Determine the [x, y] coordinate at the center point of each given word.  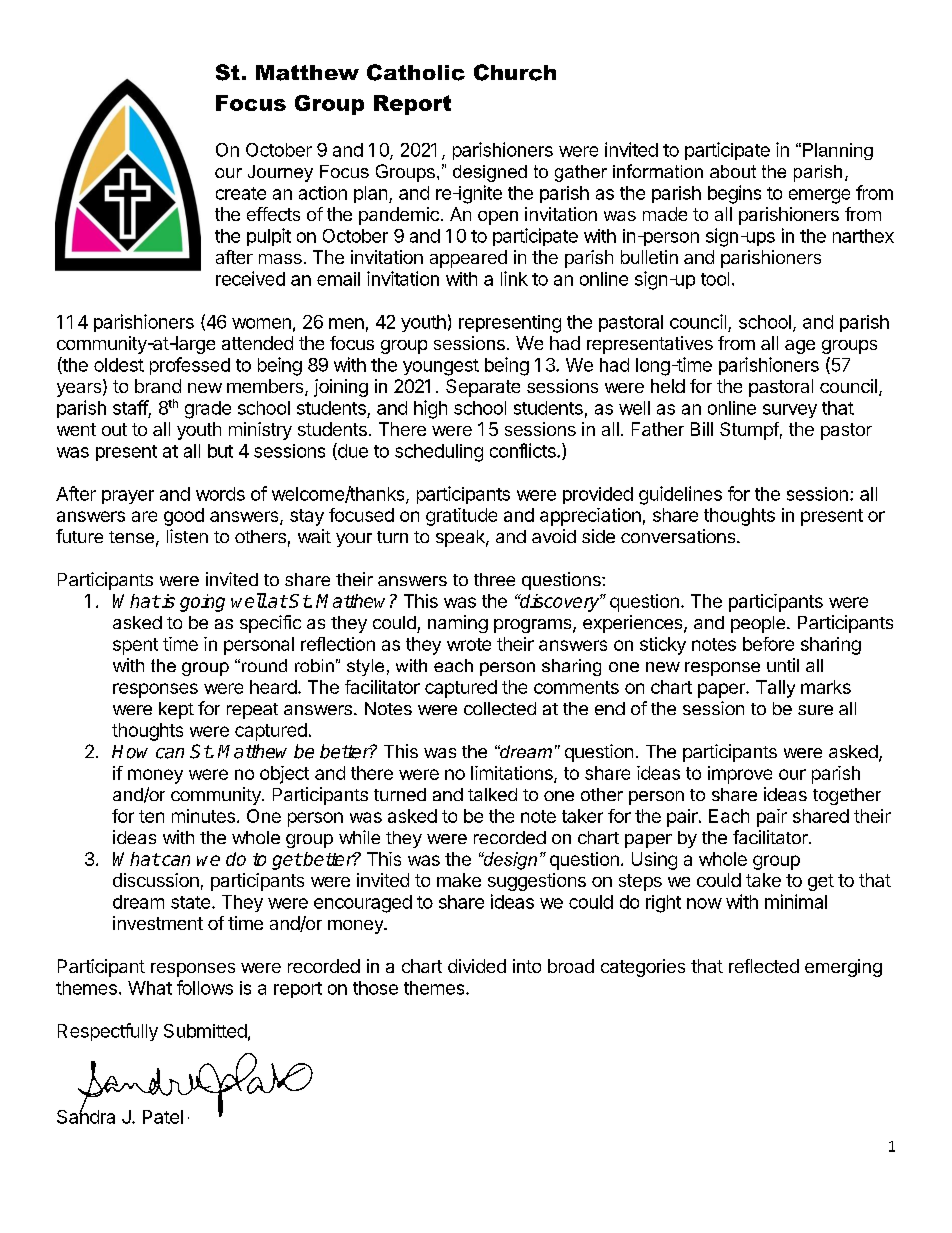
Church [515, 72]
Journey [280, 173]
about [733, 171]
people [759, 624]
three [494, 579]
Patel [163, 1117]
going [202, 603]
